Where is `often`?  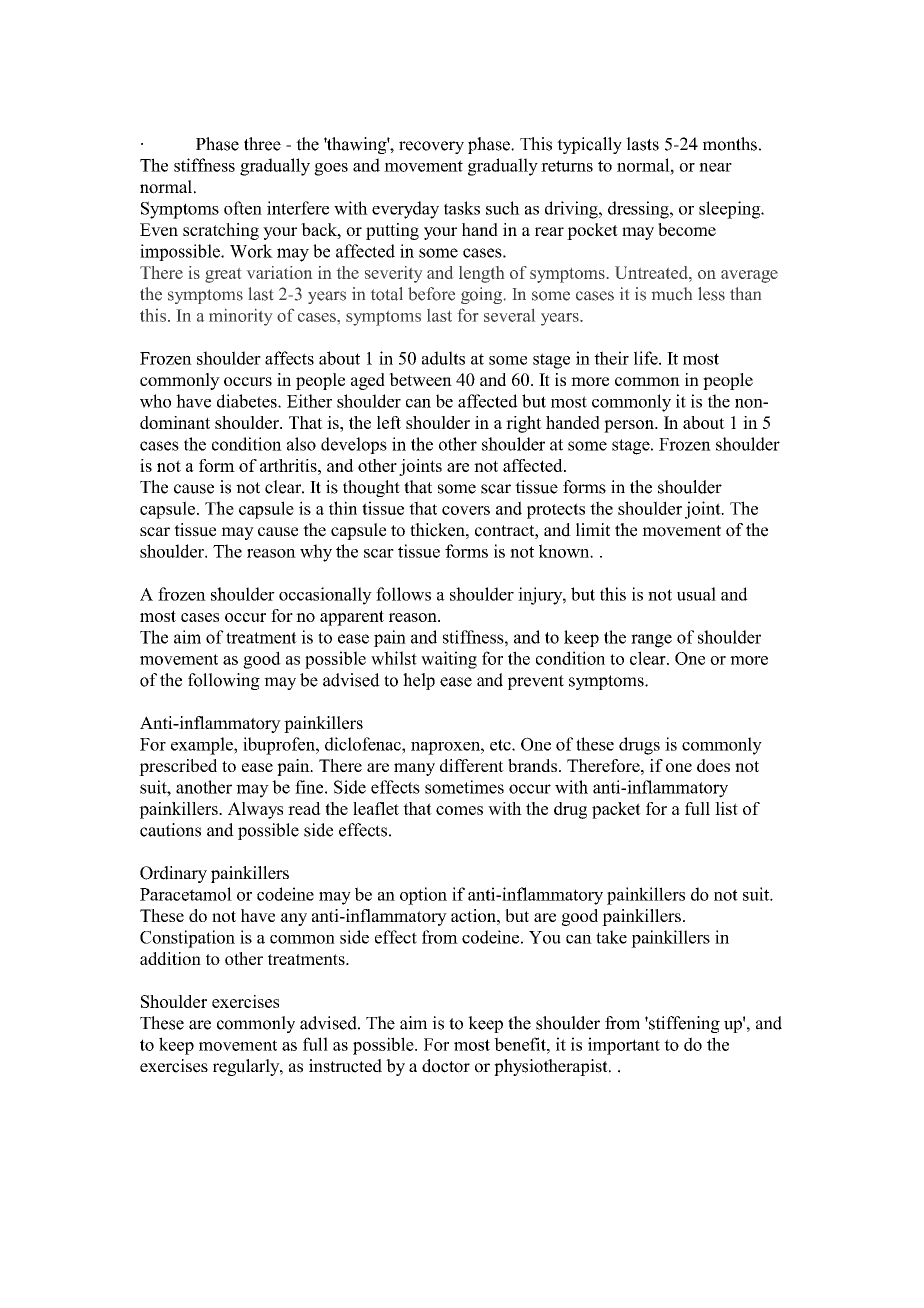 often is located at coordinates (243, 208).
